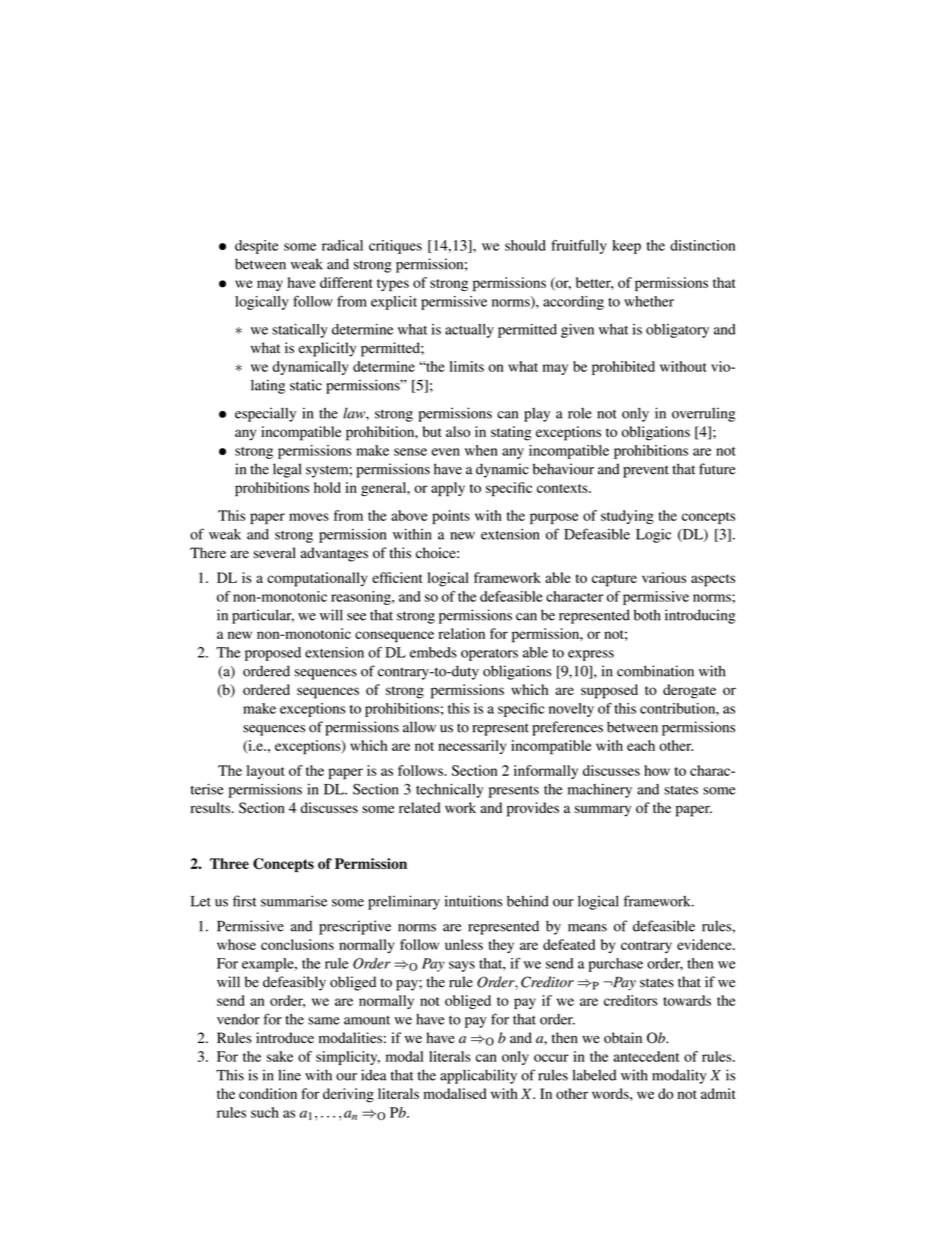  I want to click on types, so click(393, 285).
